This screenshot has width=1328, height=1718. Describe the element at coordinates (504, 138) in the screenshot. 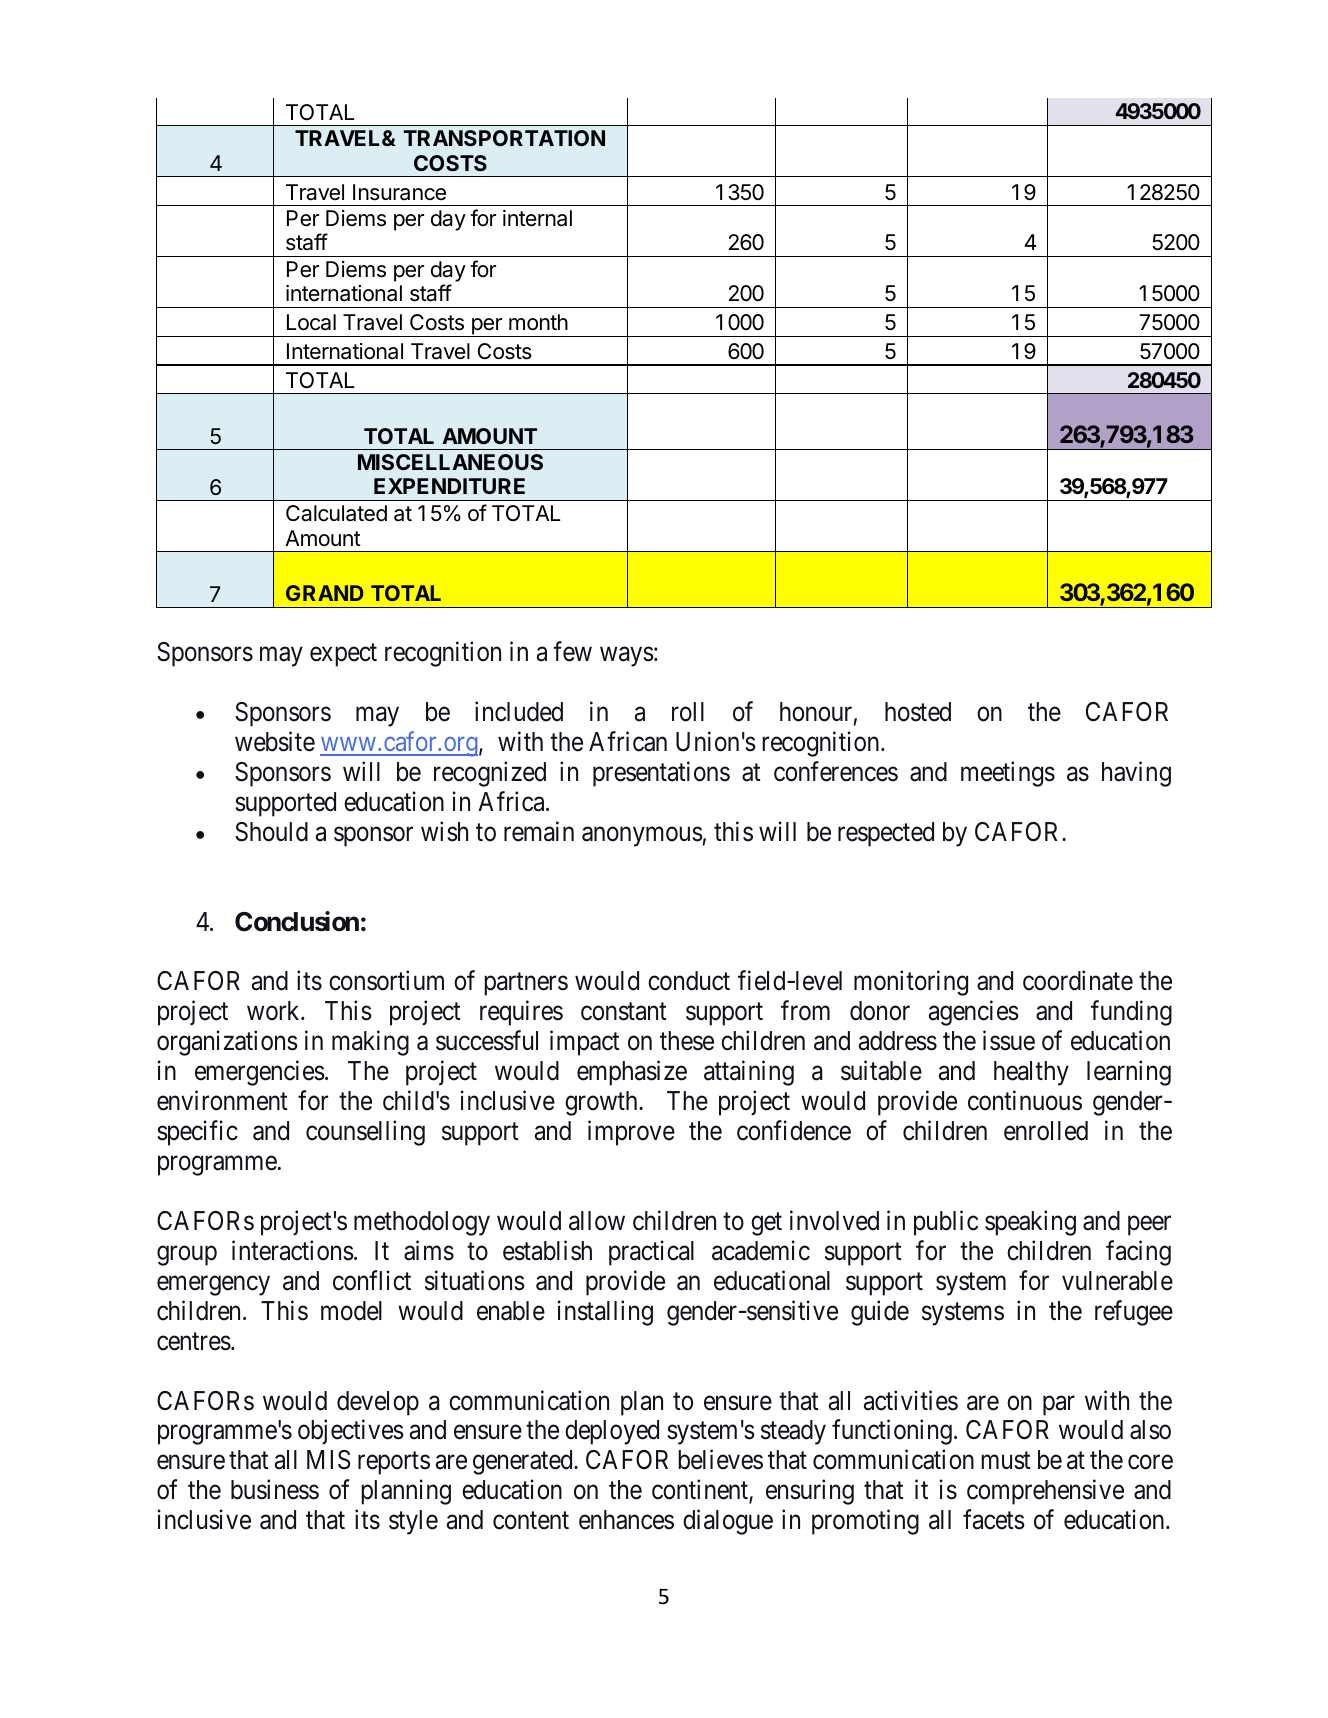

I see `TRANSPORTATION` at that location.
